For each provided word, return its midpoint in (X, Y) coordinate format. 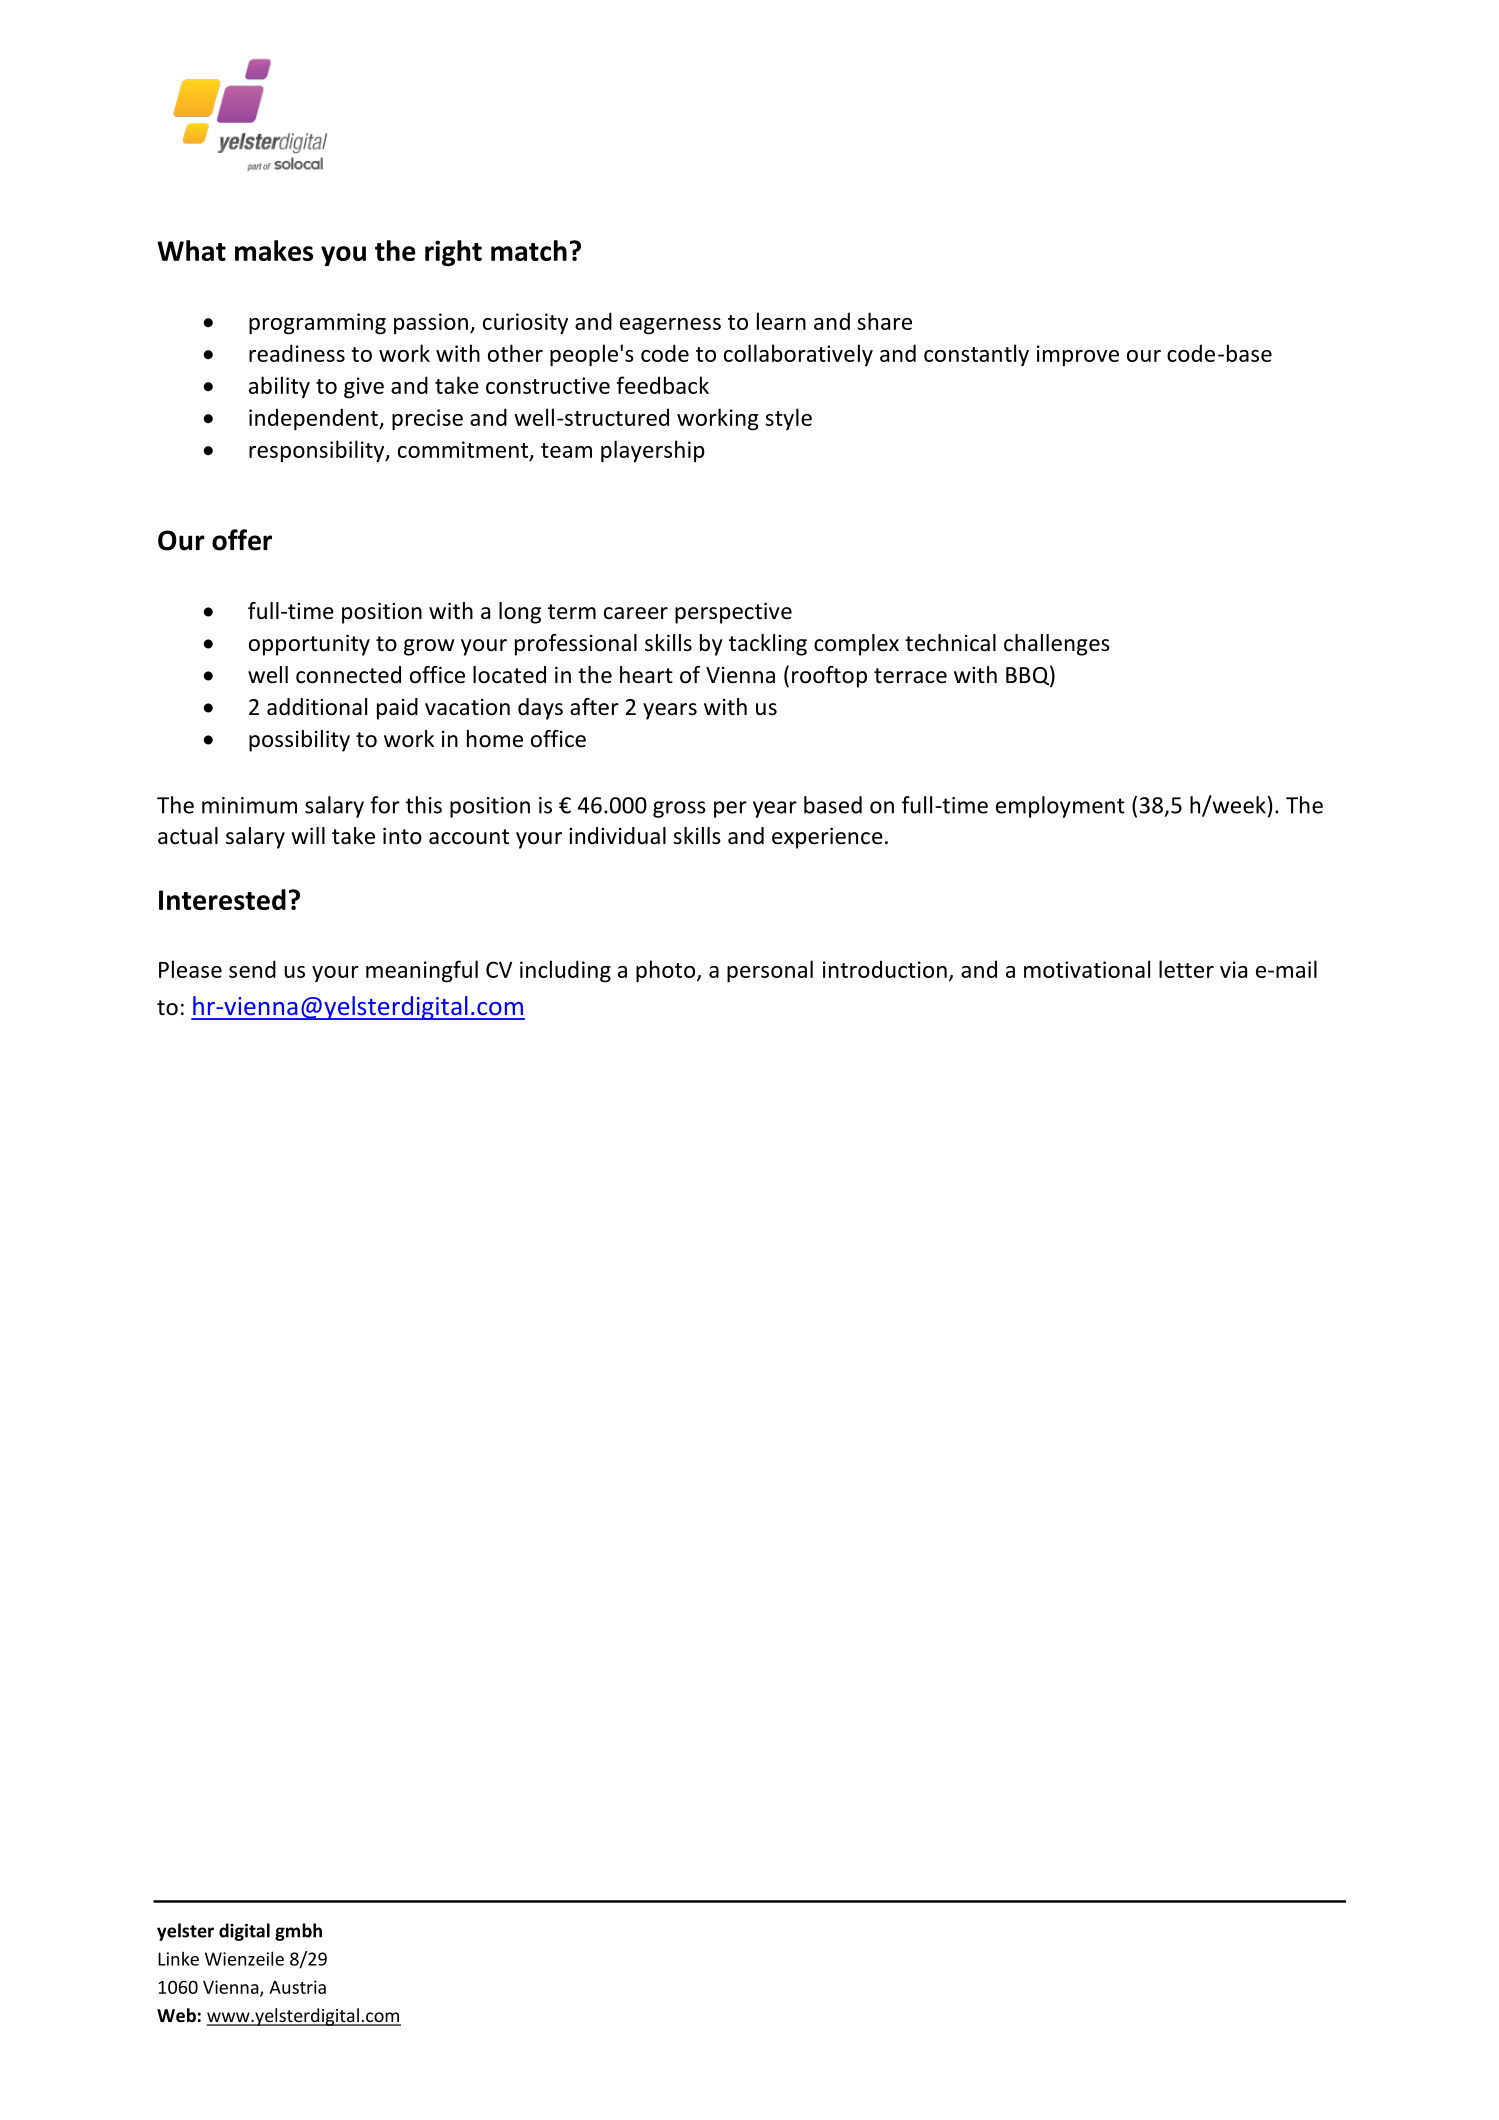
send (252, 969)
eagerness (670, 326)
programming (317, 324)
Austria (297, 1987)
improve (1078, 355)
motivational (1087, 969)
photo (667, 971)
